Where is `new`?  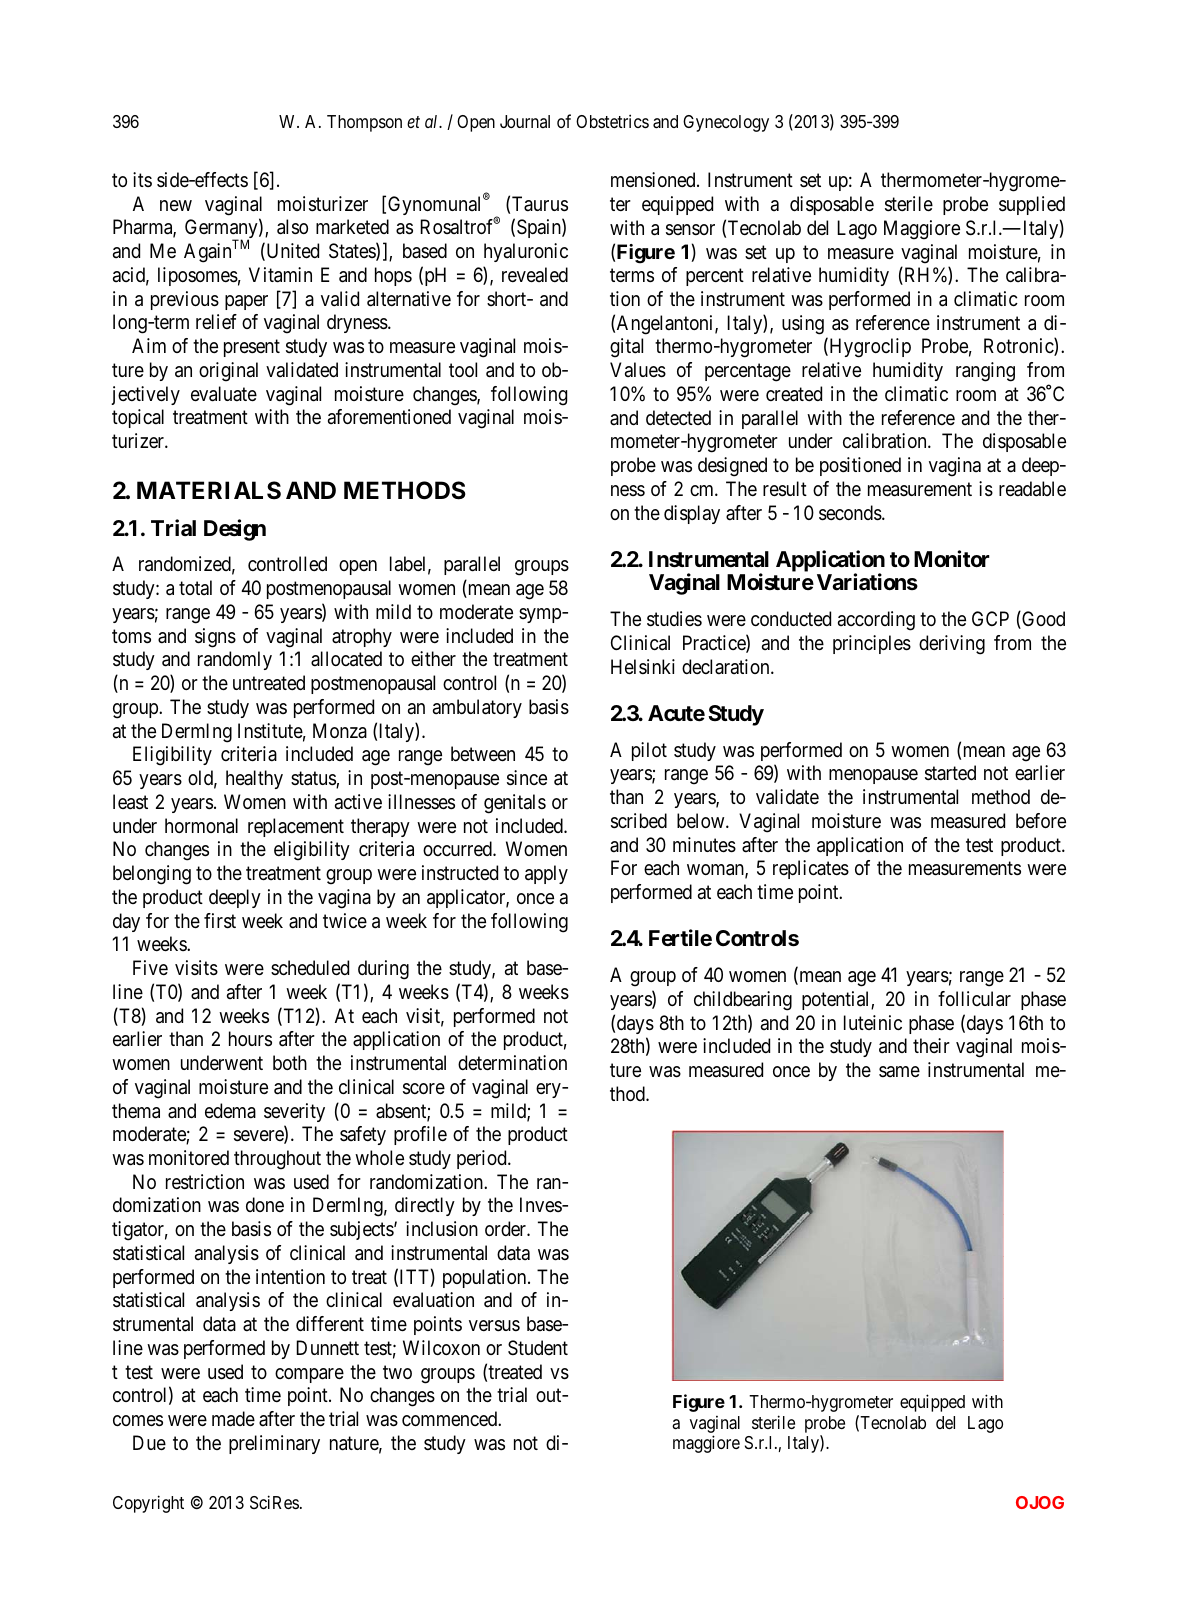 new is located at coordinates (176, 206).
